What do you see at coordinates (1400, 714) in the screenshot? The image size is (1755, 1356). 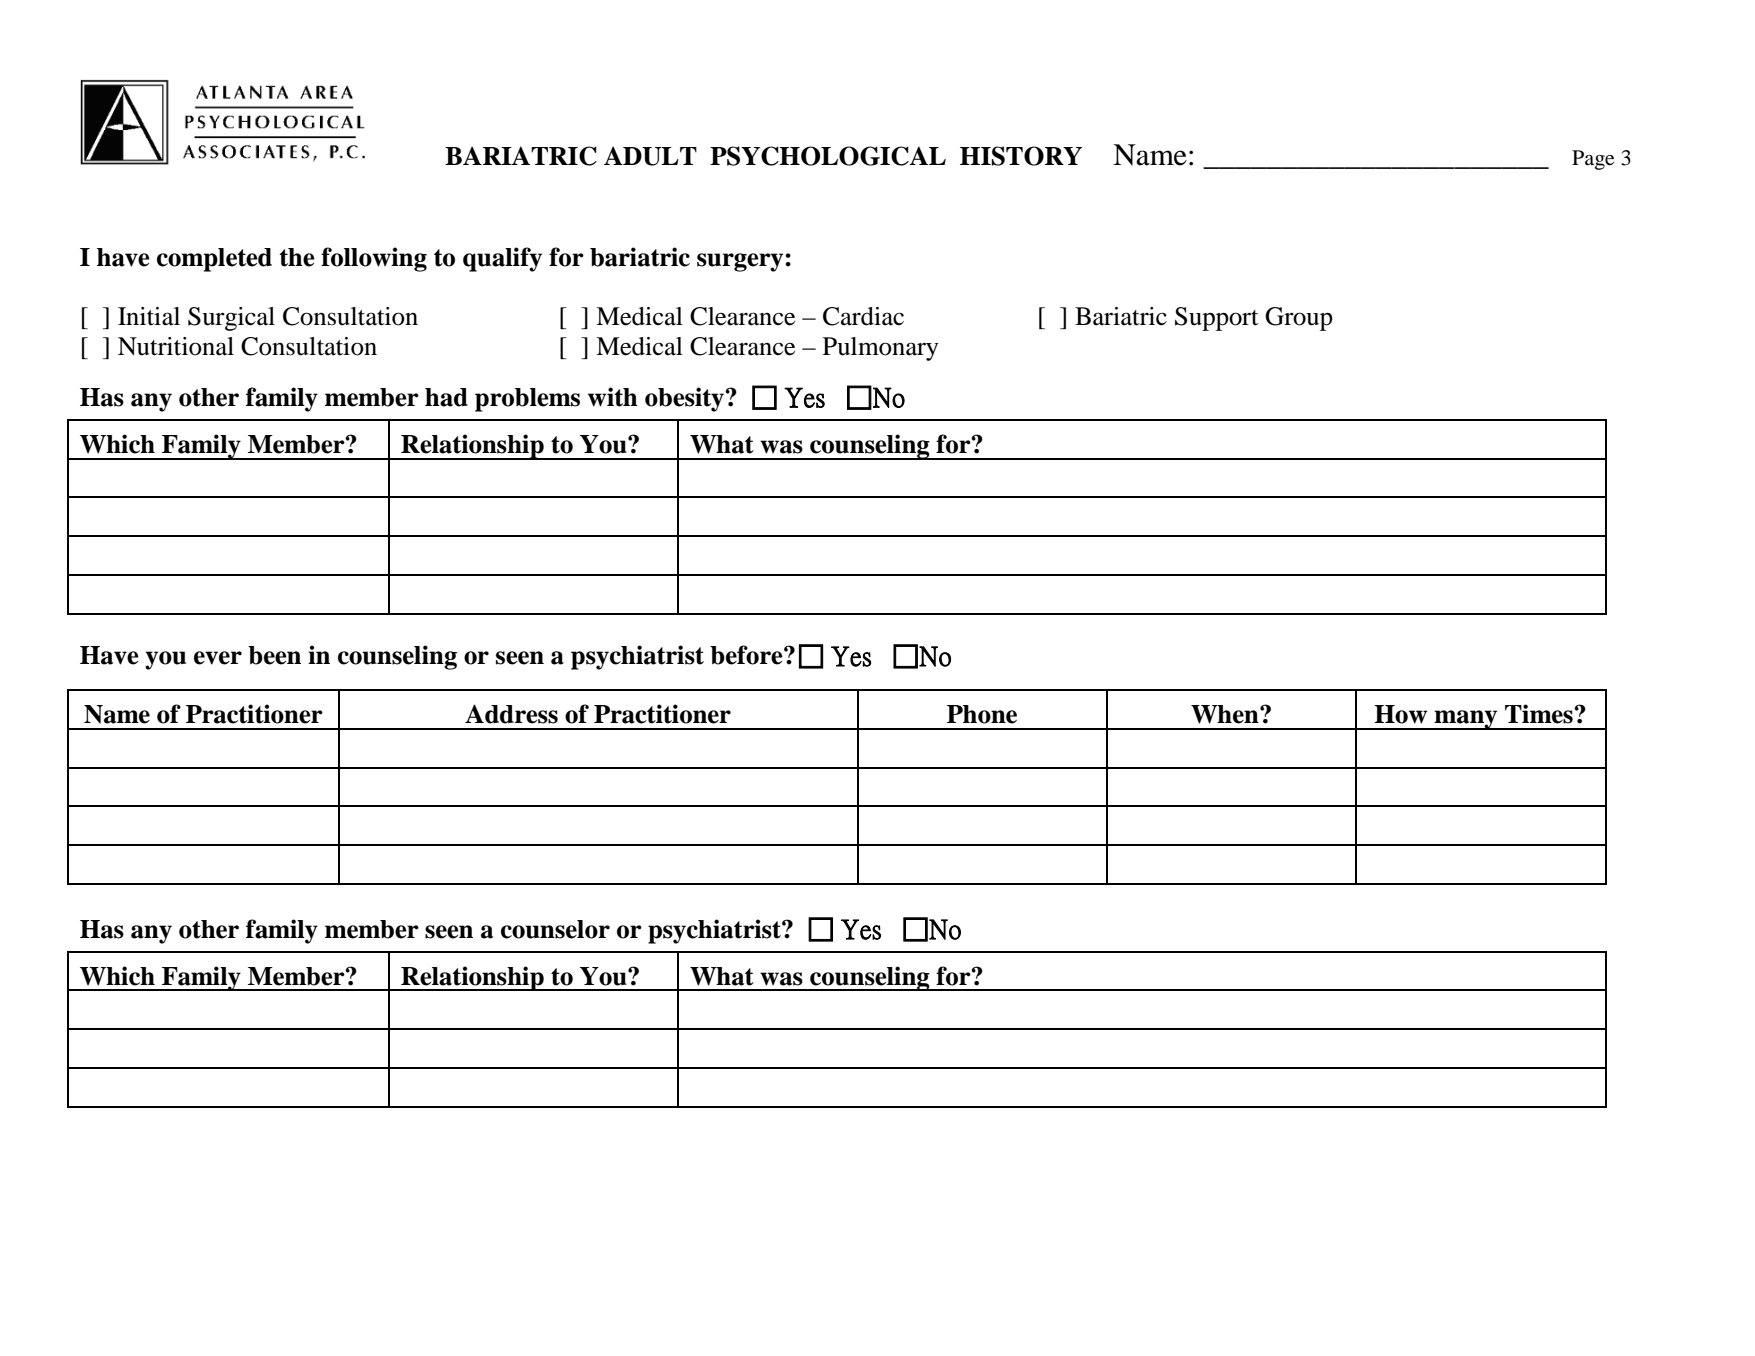 I see `How` at bounding box center [1400, 714].
